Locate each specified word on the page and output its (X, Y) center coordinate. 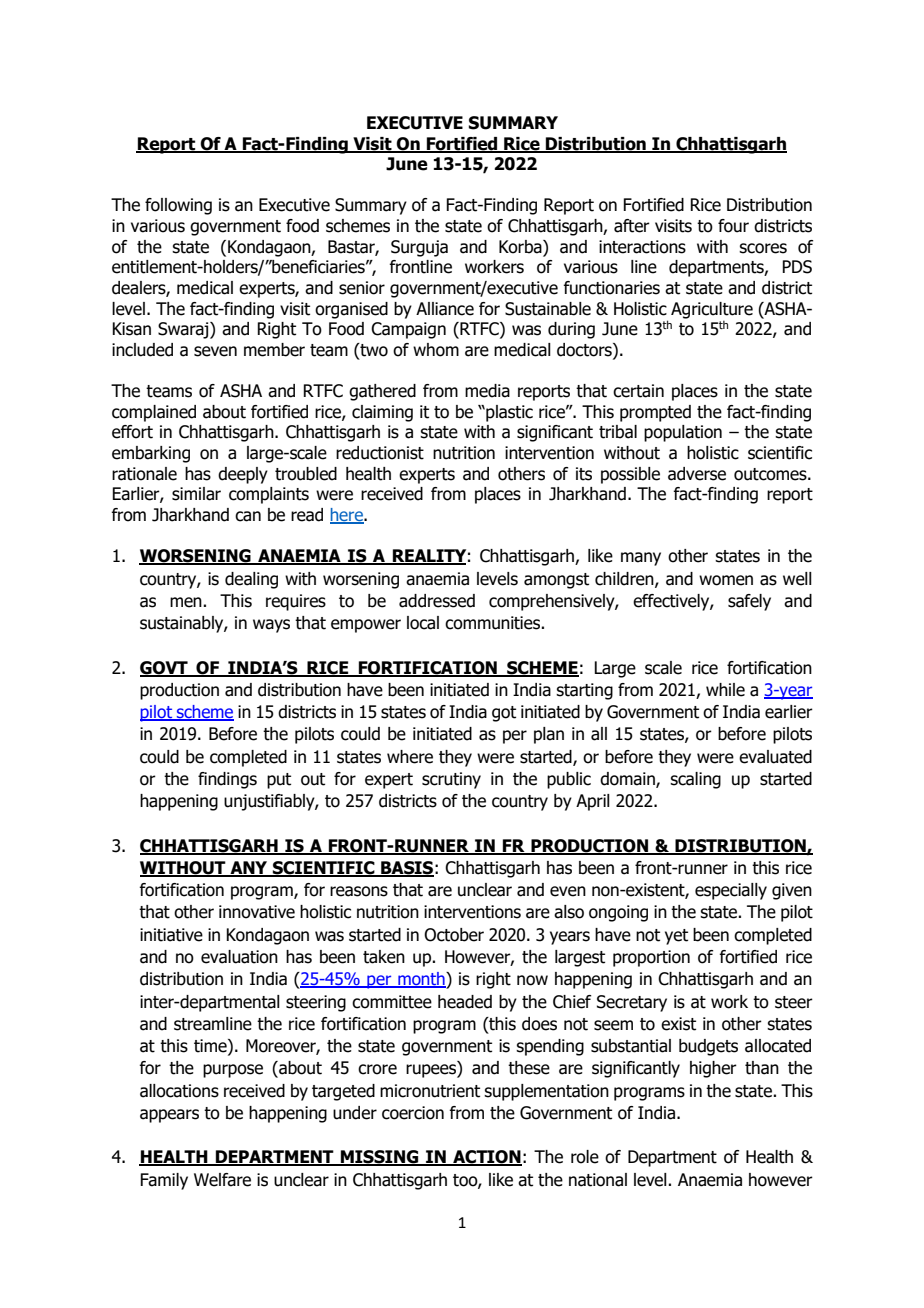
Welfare (222, 1180)
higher (713, 1069)
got (504, 714)
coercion (413, 1113)
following (178, 206)
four (733, 226)
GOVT (165, 668)
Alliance (445, 309)
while (725, 690)
